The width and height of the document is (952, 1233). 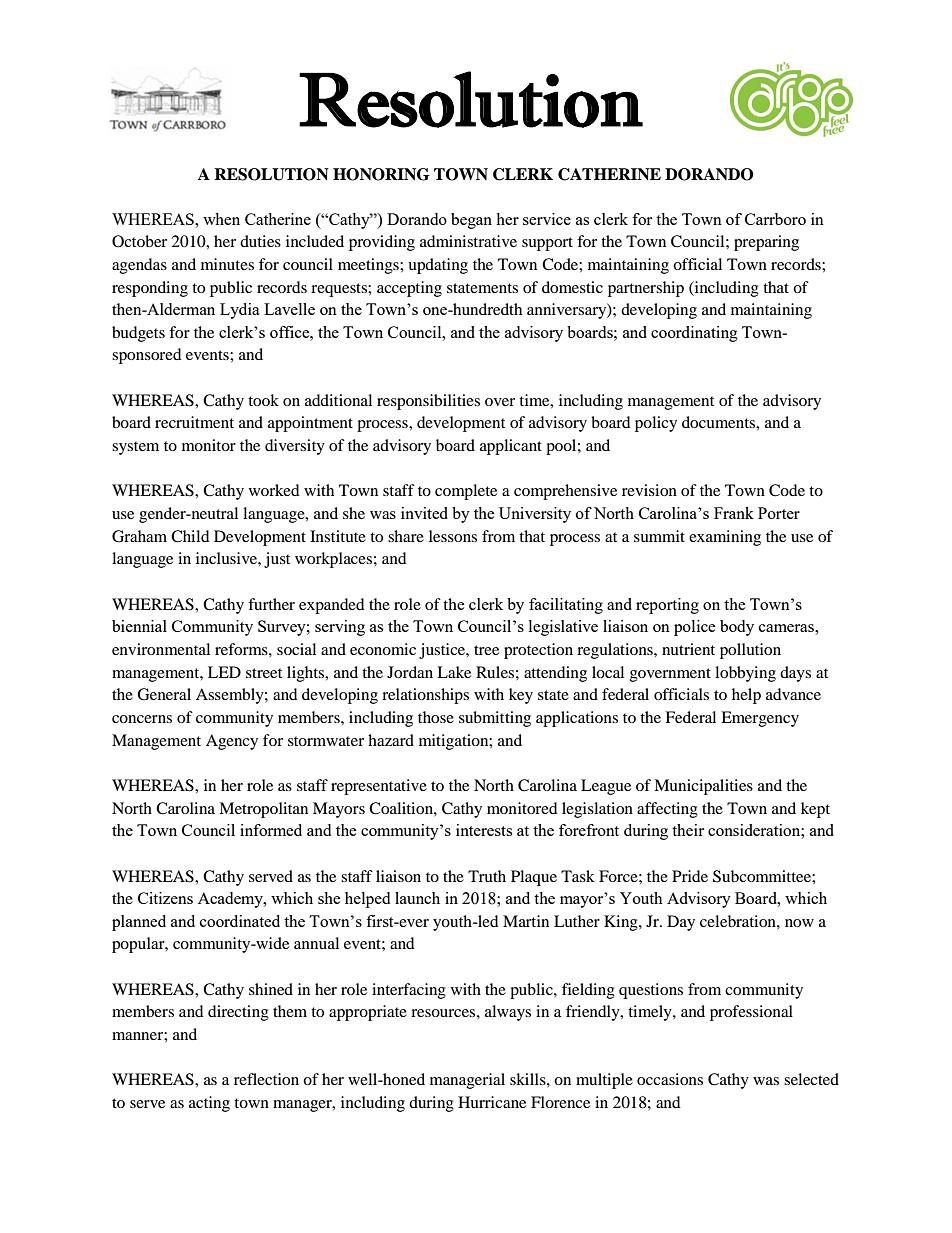 What do you see at coordinates (161, 649) in the document?
I see `environmental` at bounding box center [161, 649].
